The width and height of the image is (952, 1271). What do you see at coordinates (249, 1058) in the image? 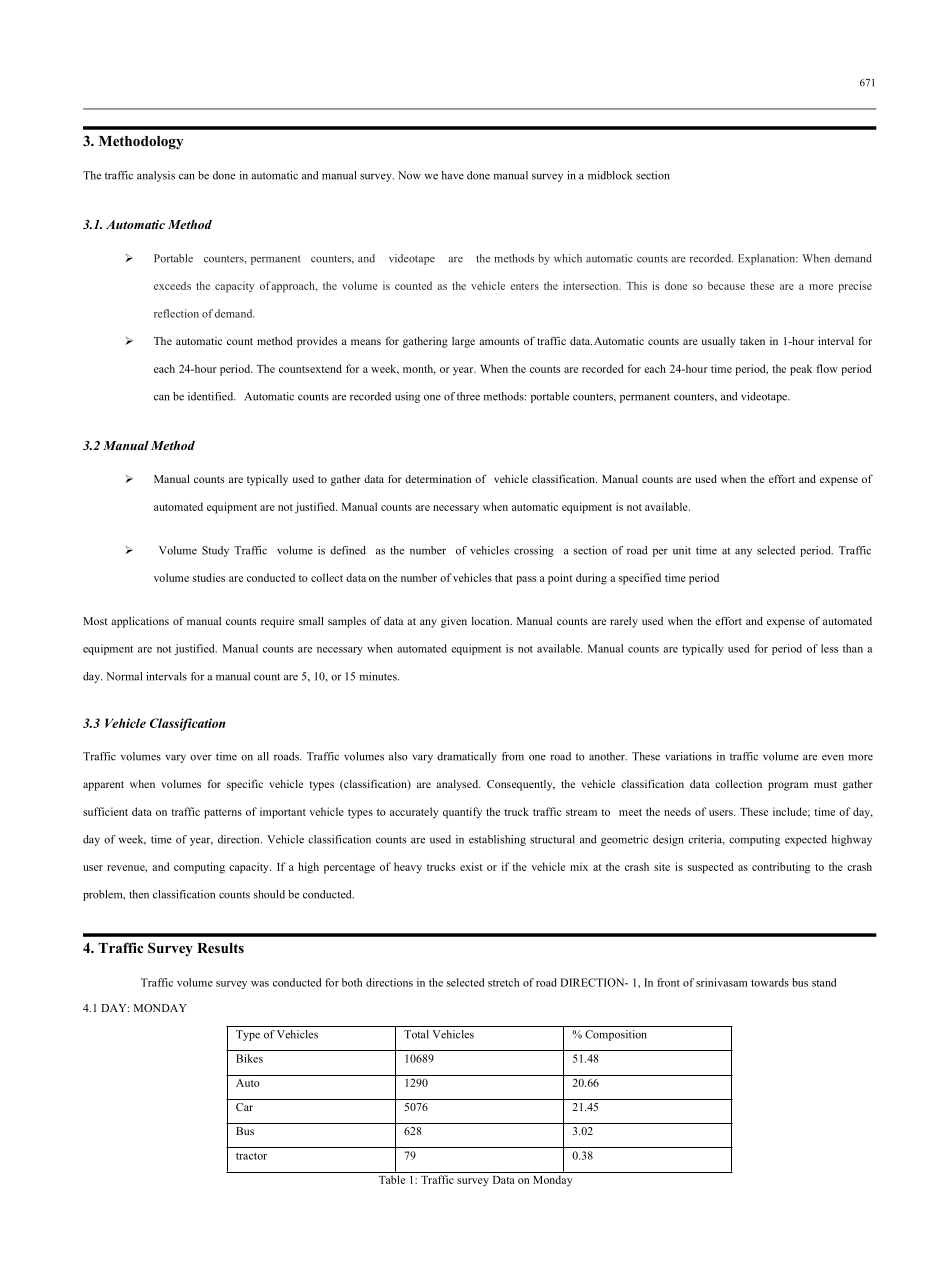
I see `Bikes` at bounding box center [249, 1058].
